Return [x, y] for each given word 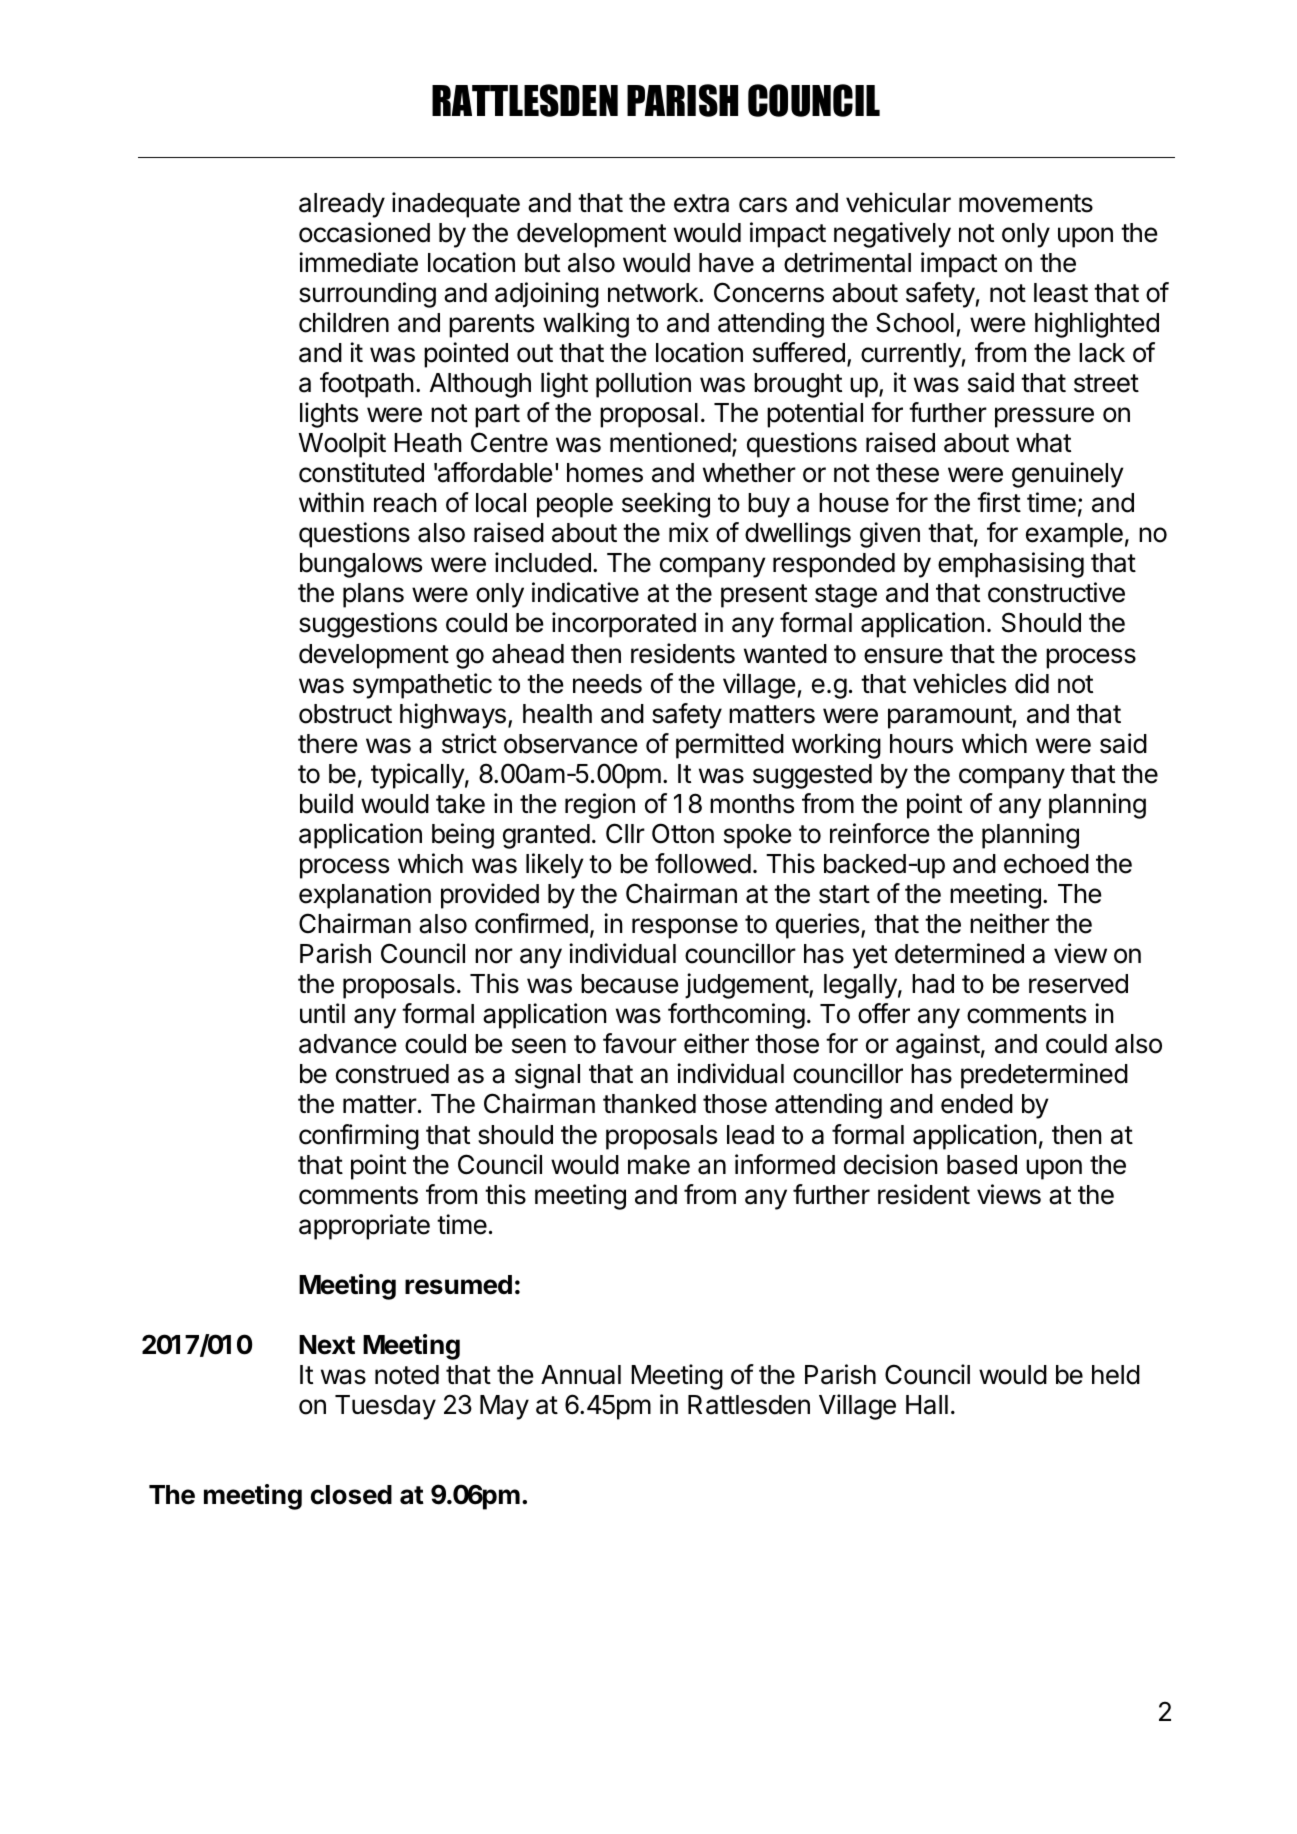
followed [703, 863]
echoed [1046, 864]
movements [1026, 203]
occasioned [364, 232]
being [463, 836]
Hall [927, 1405]
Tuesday [385, 1407]
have [726, 263]
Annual [581, 1375]
